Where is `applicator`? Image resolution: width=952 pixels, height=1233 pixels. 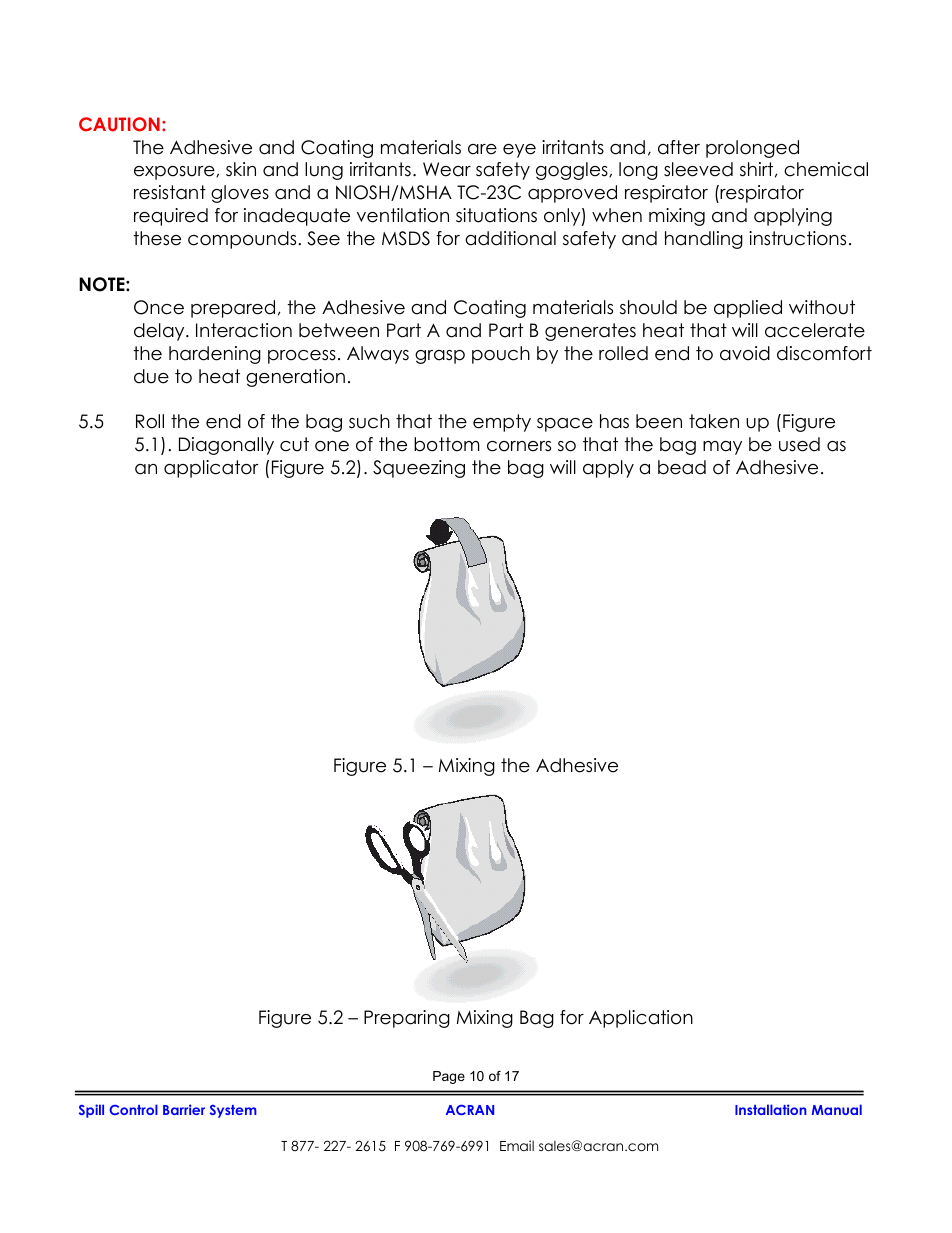 applicator is located at coordinates (211, 469).
